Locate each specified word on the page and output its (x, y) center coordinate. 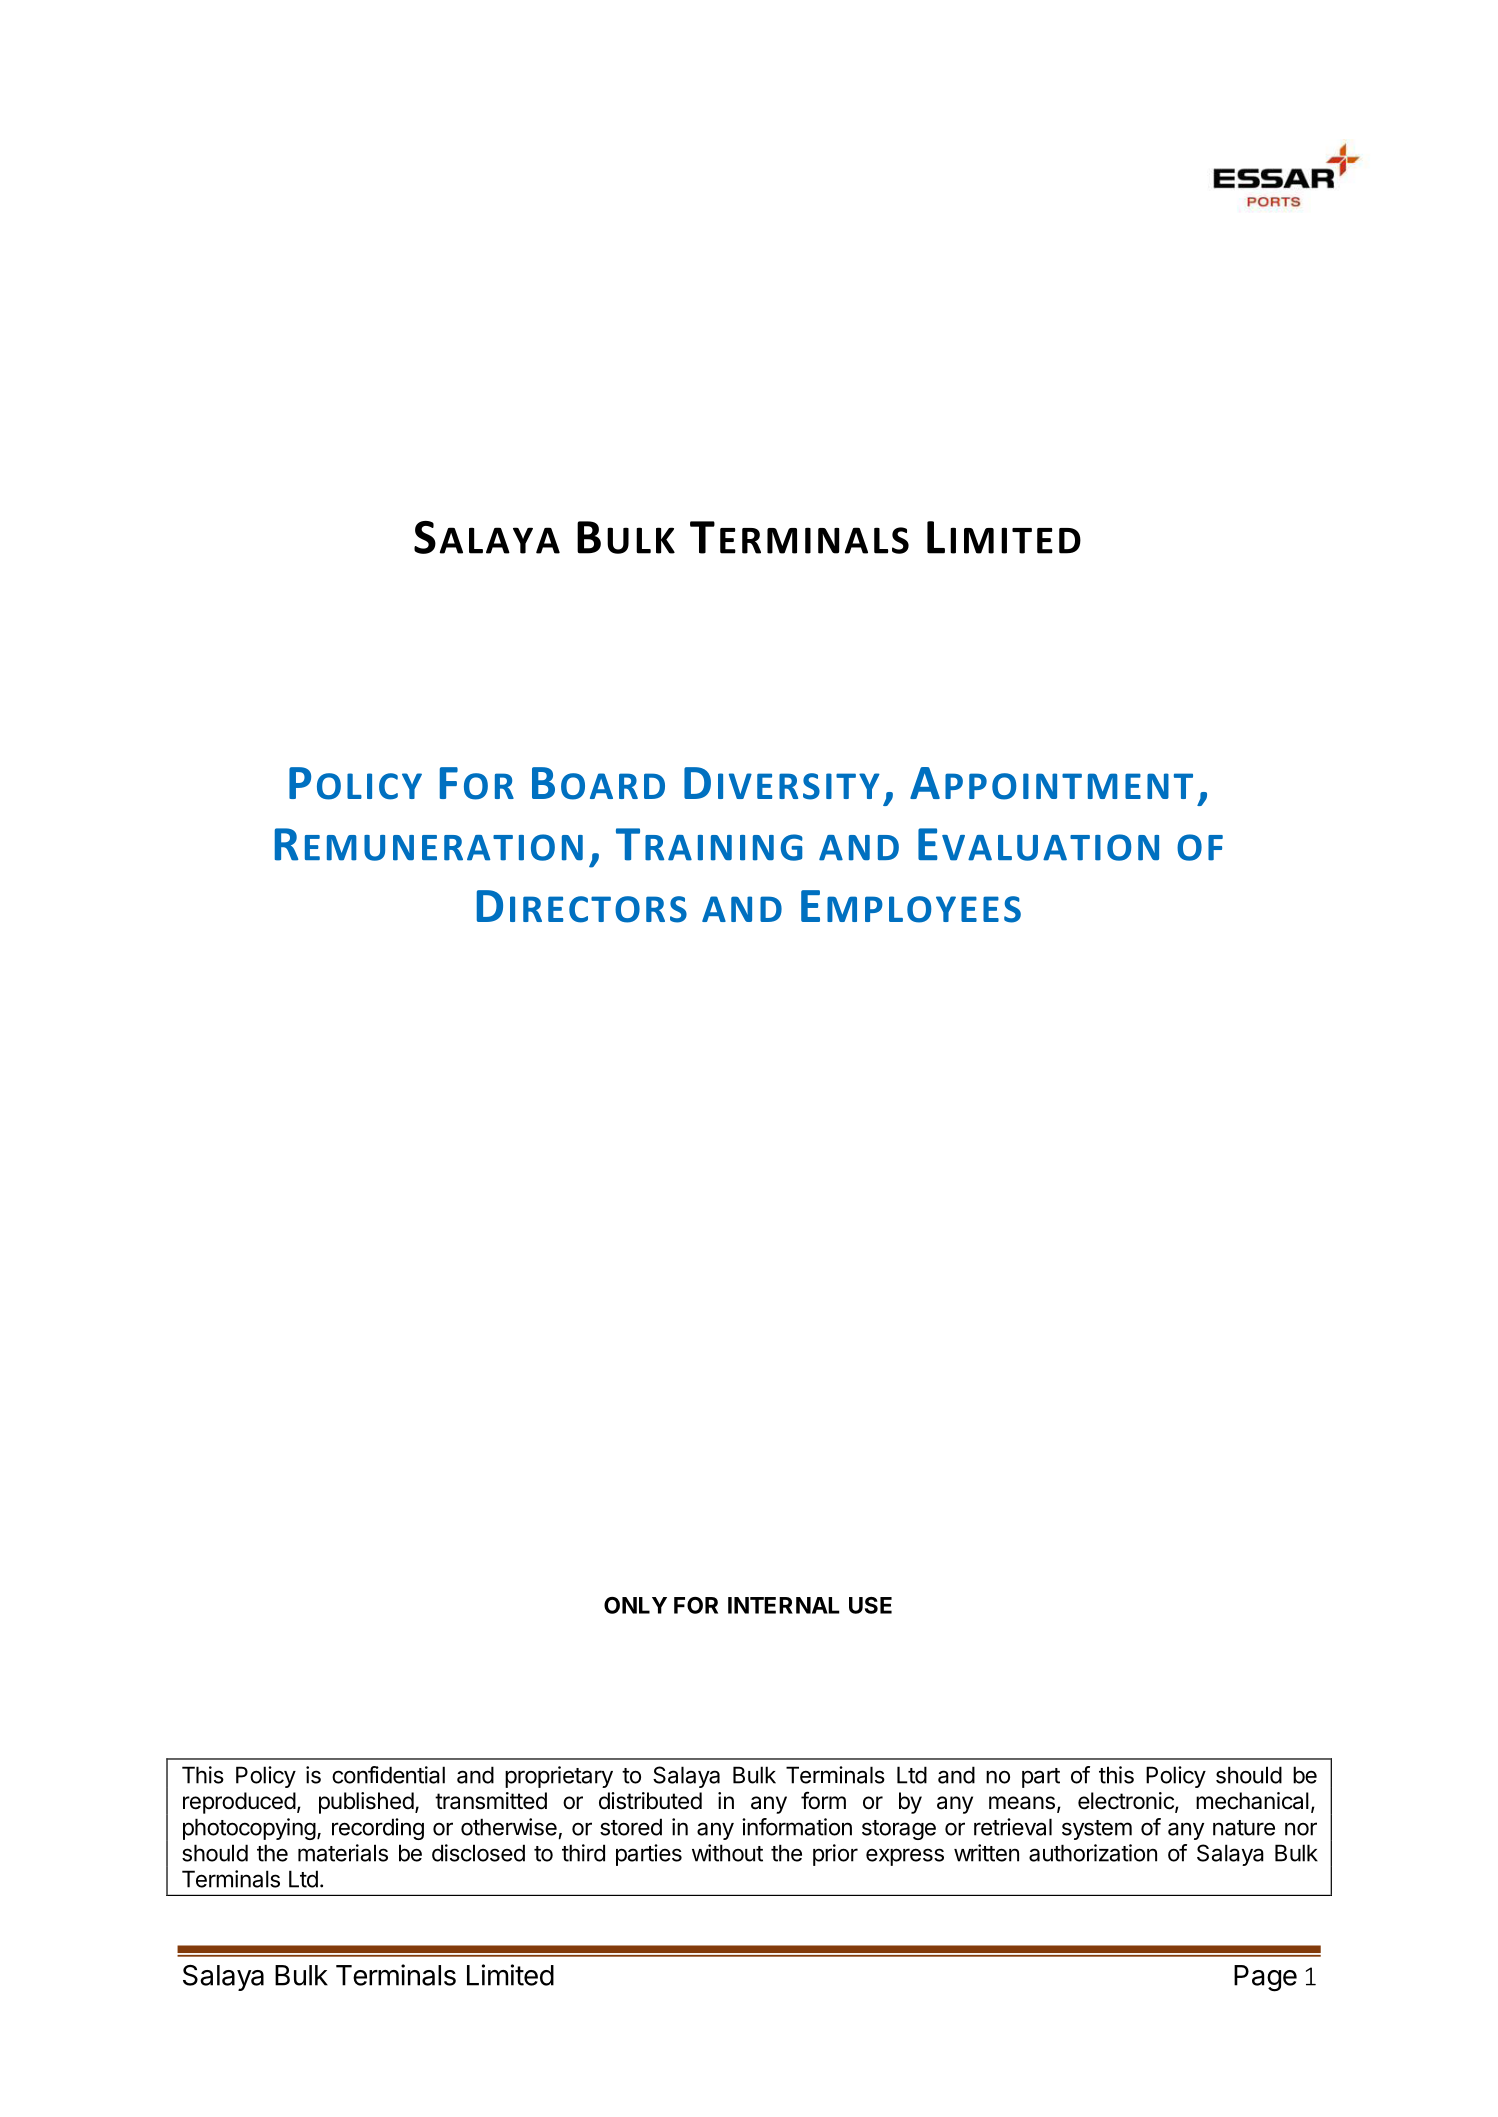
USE (870, 1605)
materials (343, 1853)
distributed (650, 1801)
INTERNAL (784, 1605)
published (366, 1803)
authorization (1093, 1853)
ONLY (635, 1605)
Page (1265, 1978)
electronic (1127, 1802)
